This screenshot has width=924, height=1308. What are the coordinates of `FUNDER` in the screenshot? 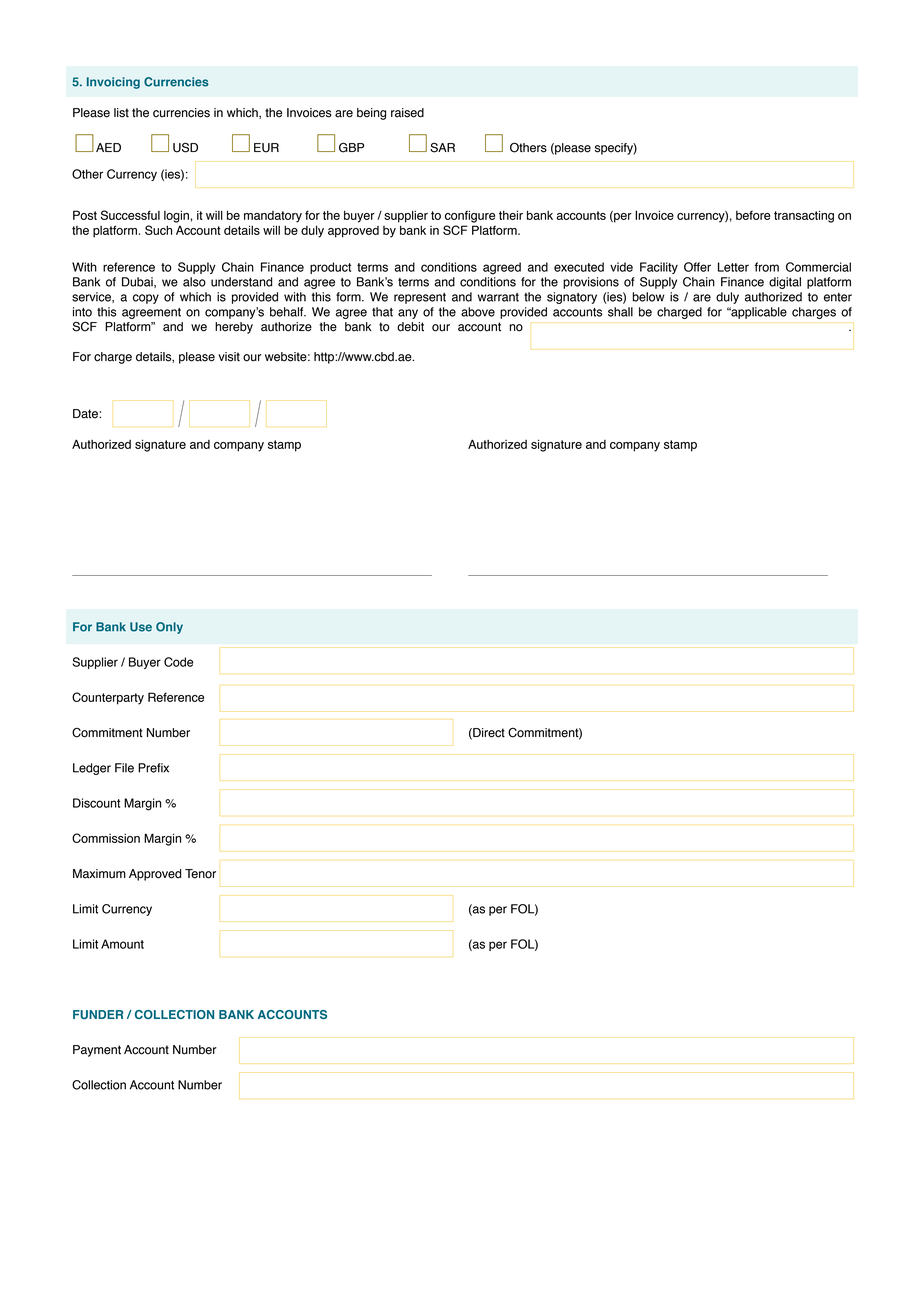 It's located at (98, 1014).
